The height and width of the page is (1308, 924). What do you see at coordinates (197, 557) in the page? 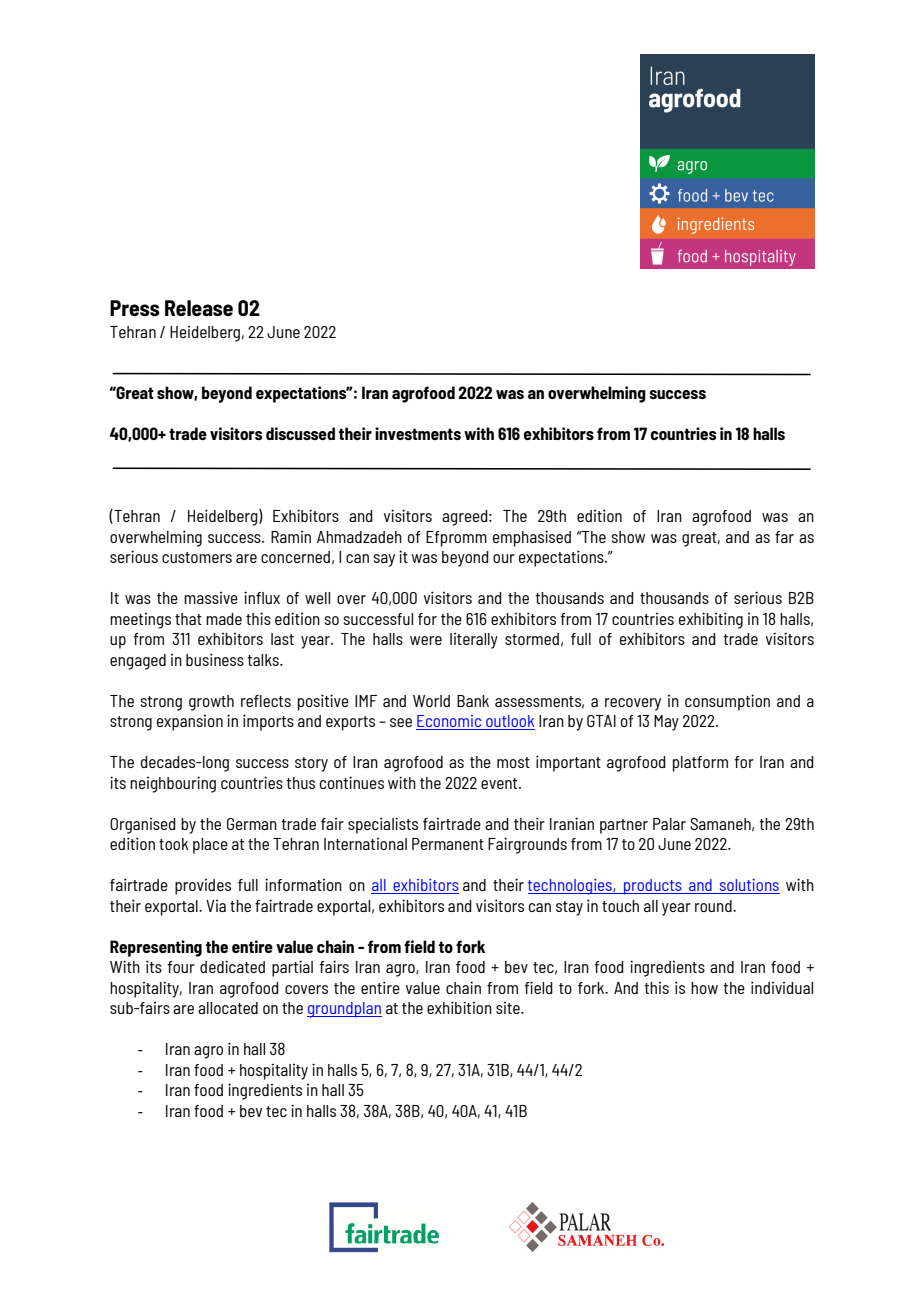
I see `customers` at bounding box center [197, 557].
